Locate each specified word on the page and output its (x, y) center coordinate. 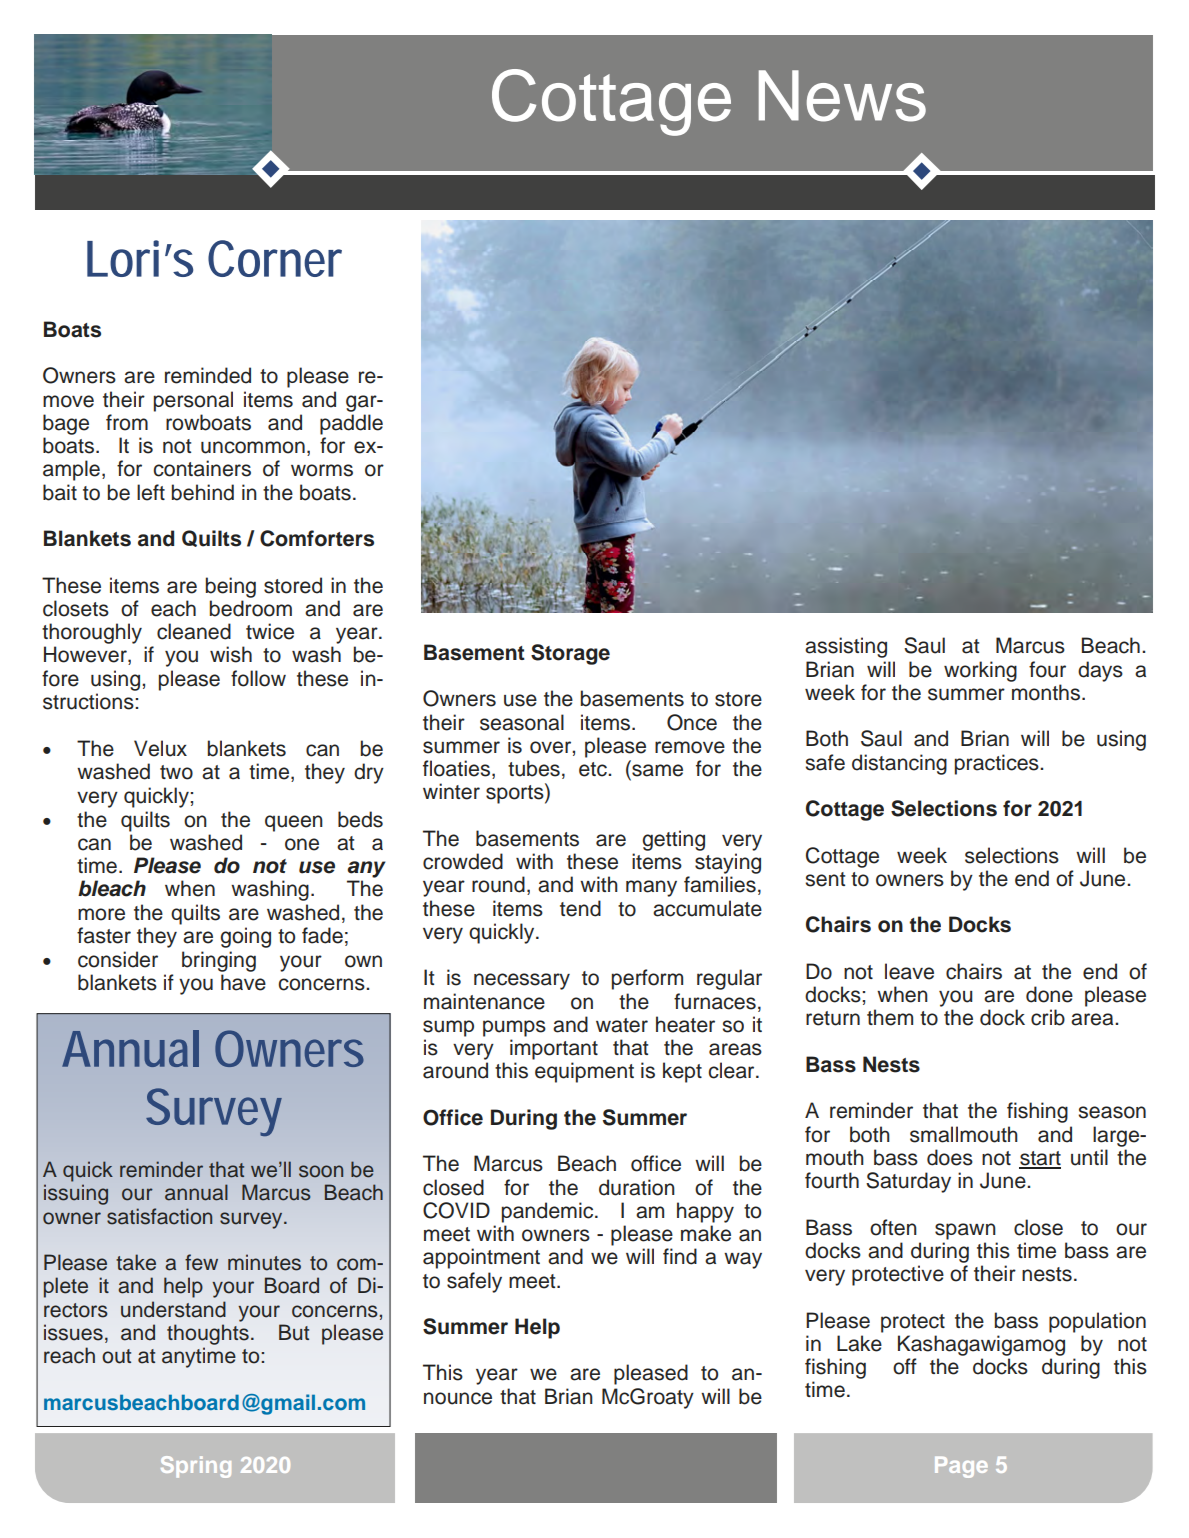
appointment (481, 1258)
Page (961, 1467)
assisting (846, 647)
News (842, 96)
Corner (275, 258)
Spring (196, 1467)
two (176, 772)
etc (594, 769)
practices (998, 764)
